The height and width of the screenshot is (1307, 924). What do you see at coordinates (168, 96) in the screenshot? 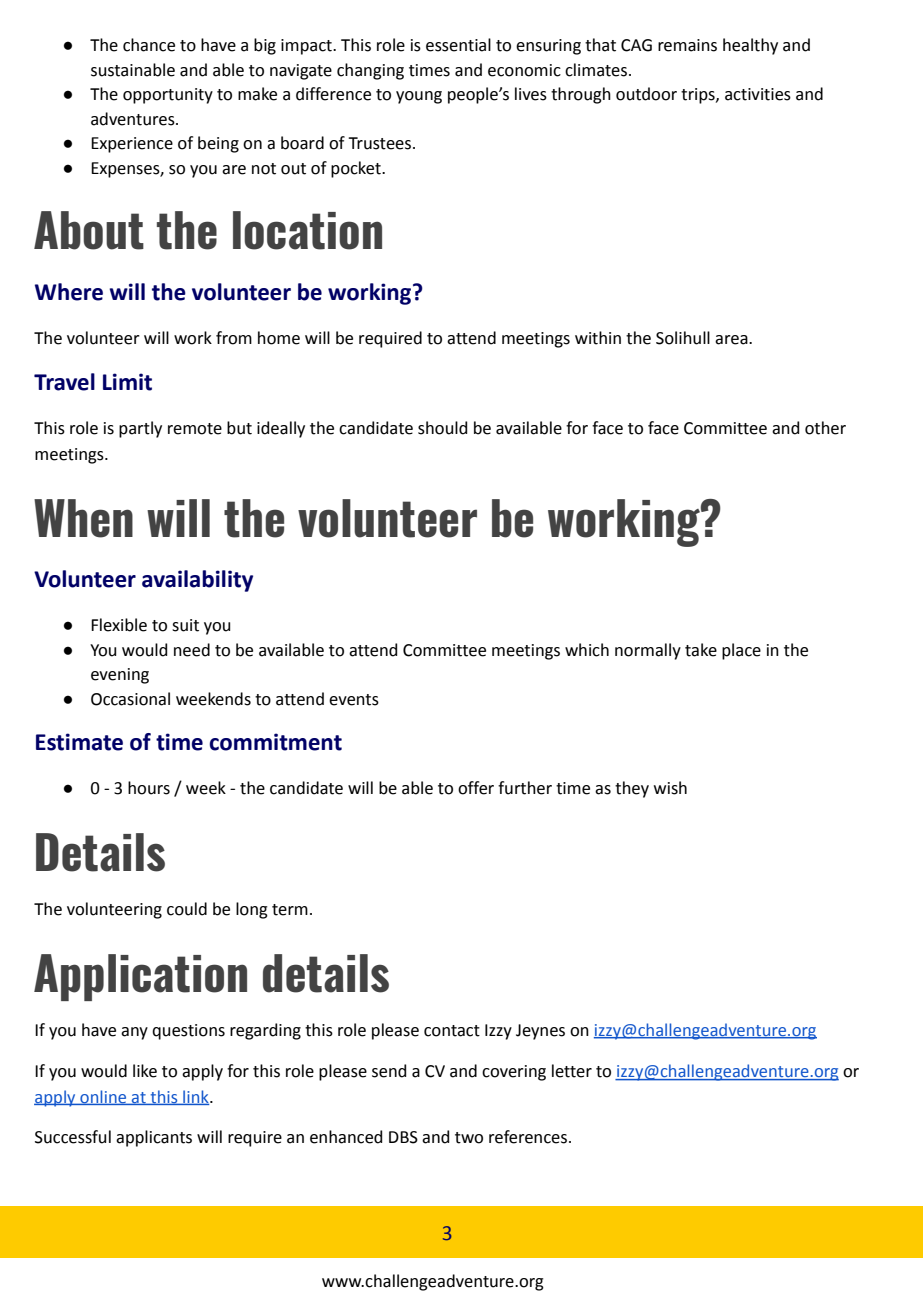
I see `opportunity` at bounding box center [168, 96].
